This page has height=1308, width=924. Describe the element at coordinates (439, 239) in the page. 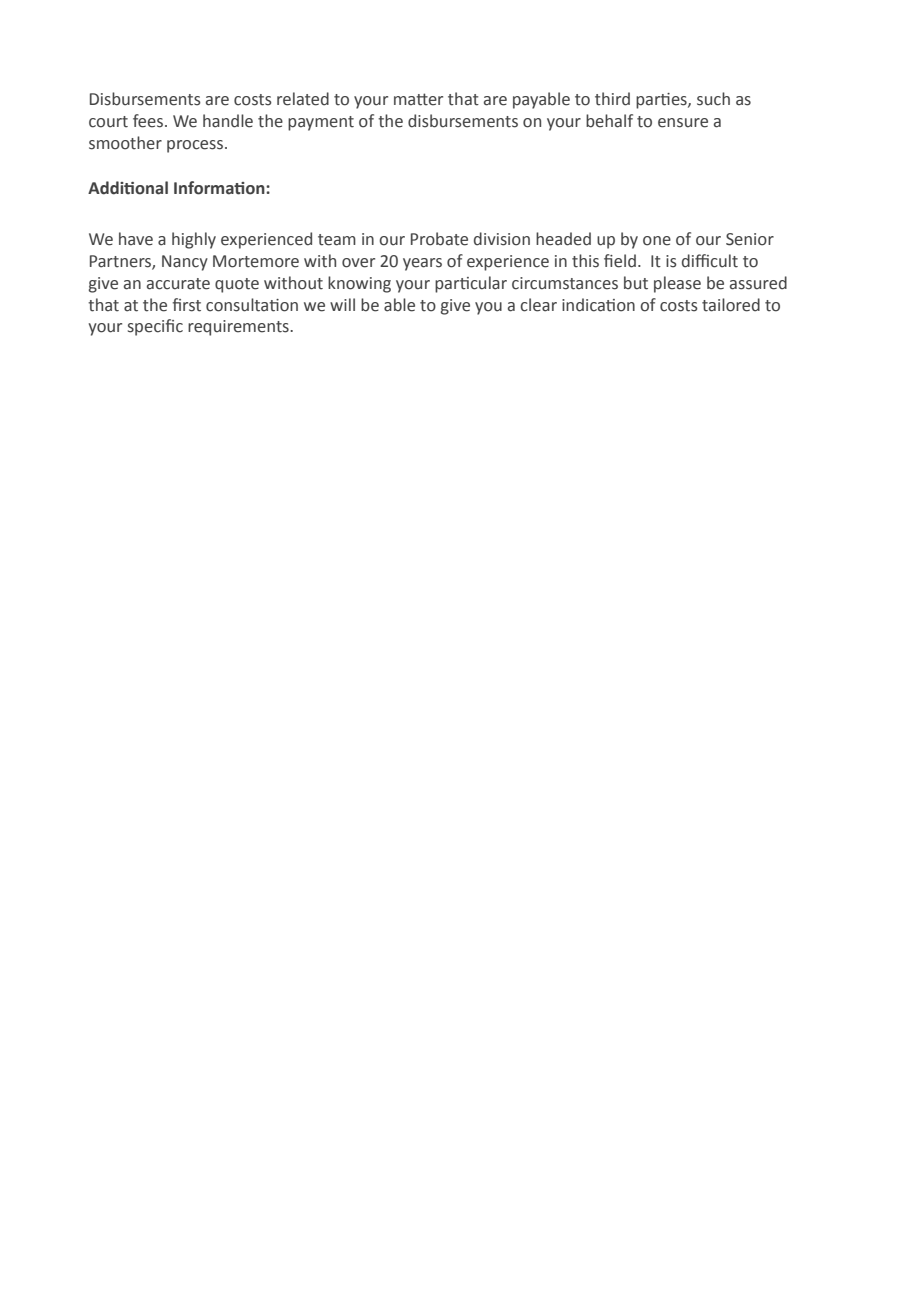

I see `Probate` at that location.
